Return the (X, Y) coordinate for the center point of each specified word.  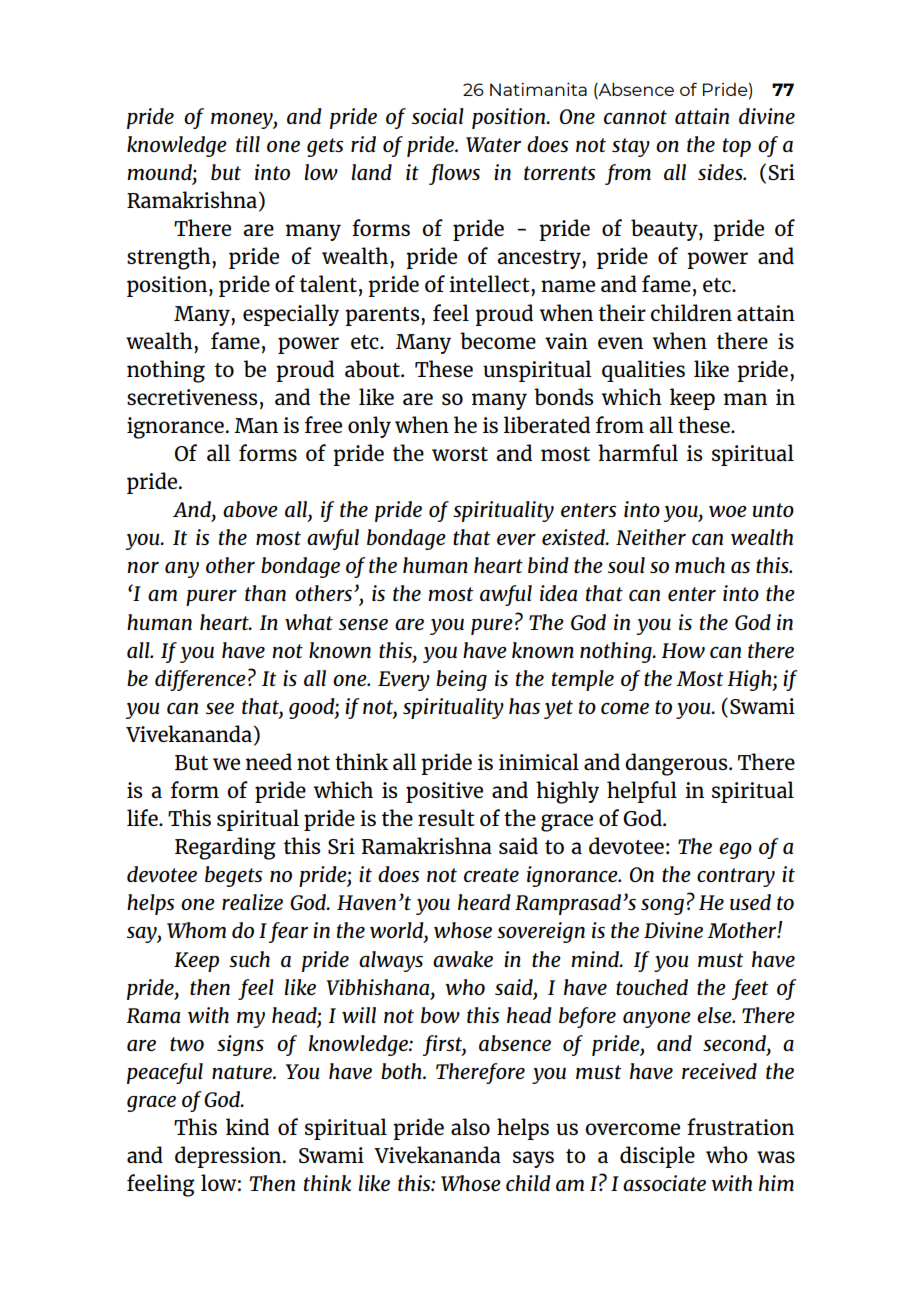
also (470, 1126)
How (683, 650)
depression (229, 1157)
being (461, 680)
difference (200, 680)
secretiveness (192, 397)
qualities (643, 371)
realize (252, 902)
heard (484, 902)
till (248, 144)
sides (721, 172)
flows (454, 174)
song (662, 907)
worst (460, 454)
